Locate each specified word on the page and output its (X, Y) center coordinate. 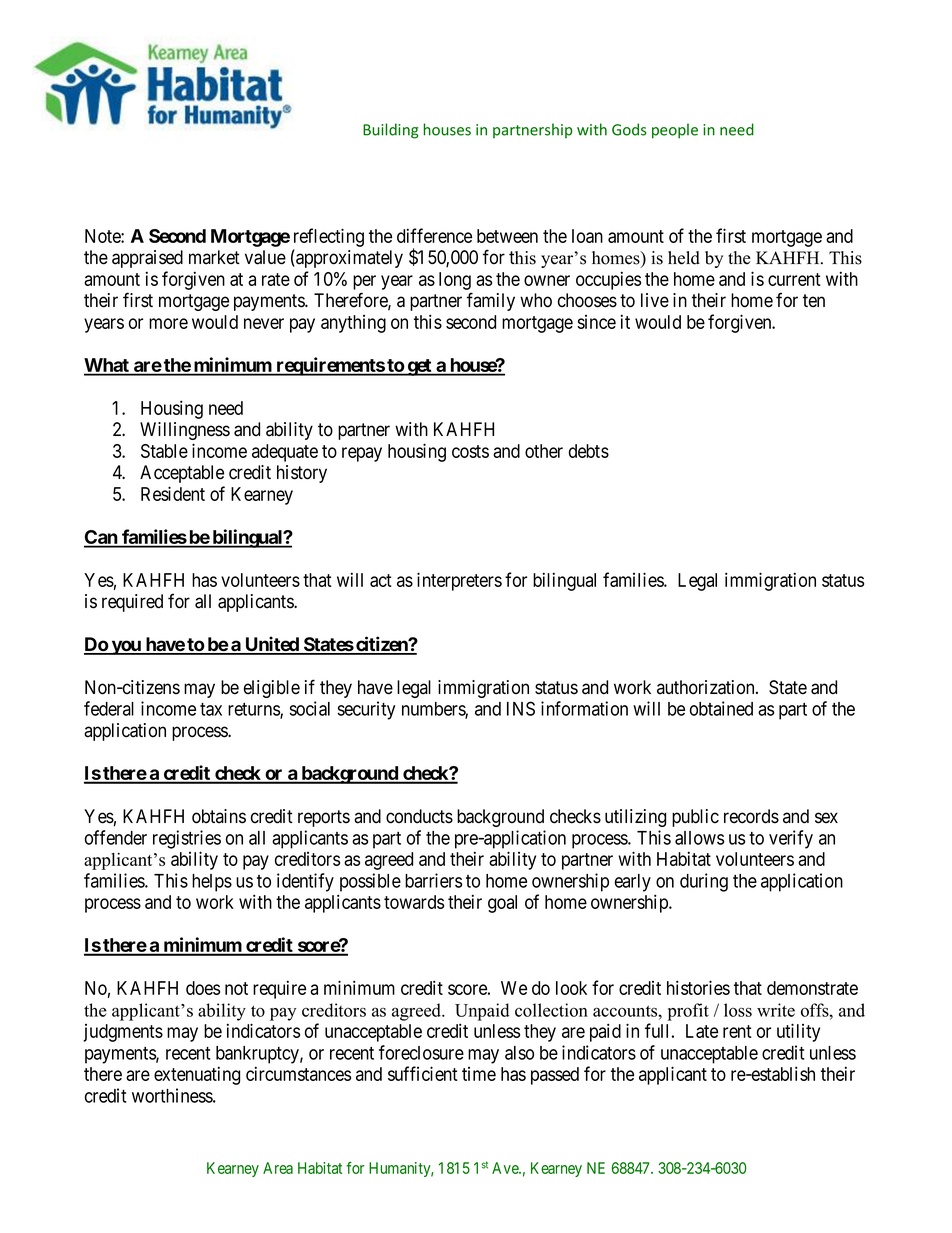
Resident (173, 493)
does (203, 988)
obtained (721, 708)
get (419, 367)
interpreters (459, 581)
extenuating (197, 1075)
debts (589, 451)
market (214, 257)
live (655, 300)
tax (211, 709)
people (675, 131)
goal (502, 904)
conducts (419, 816)
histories (698, 987)
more (168, 323)
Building (391, 131)
